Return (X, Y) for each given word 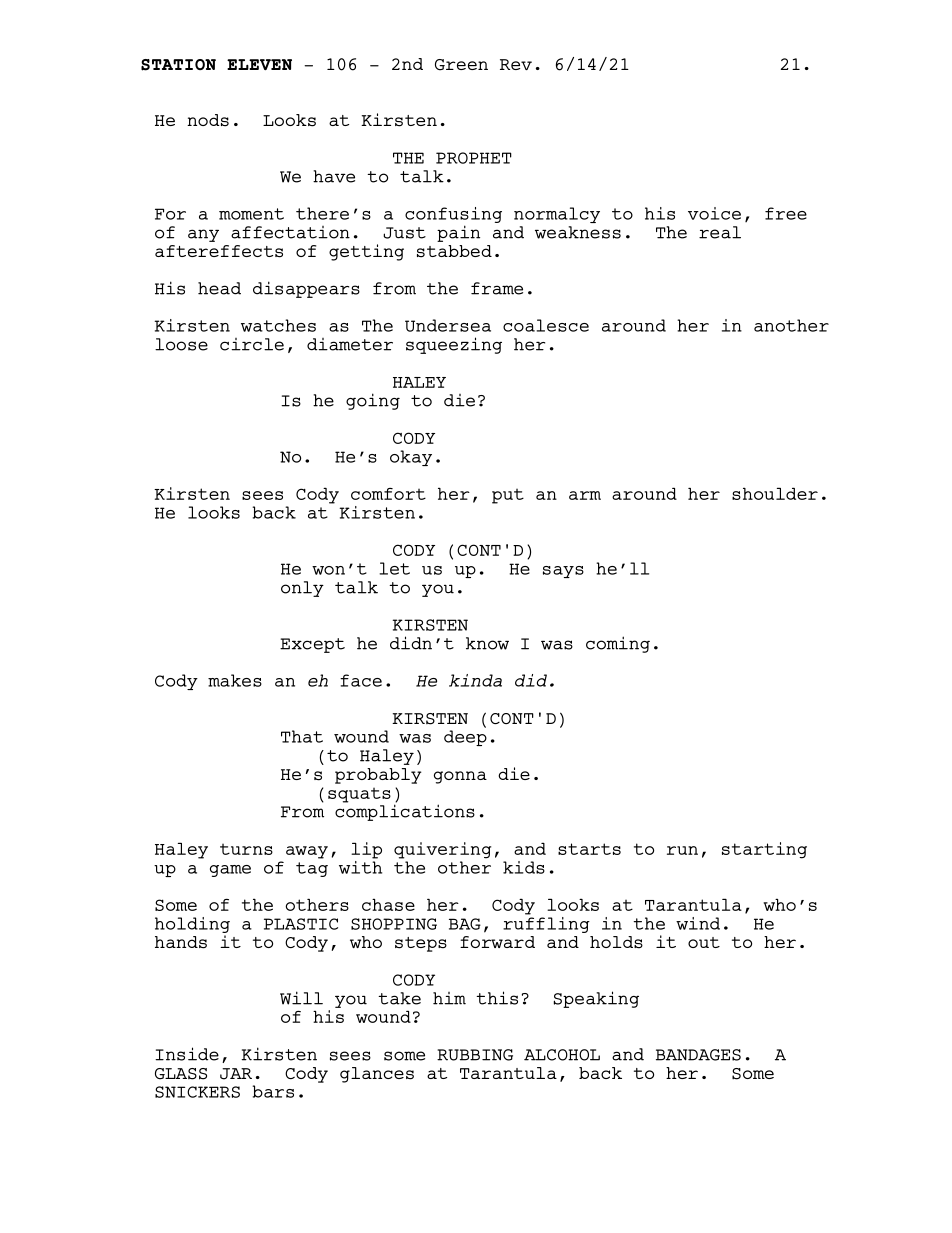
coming (618, 644)
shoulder (775, 493)
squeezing (454, 345)
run (682, 850)
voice (714, 213)
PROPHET (474, 158)
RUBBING (475, 1055)
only (302, 589)
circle (252, 344)
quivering (442, 850)
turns (246, 849)
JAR (236, 1074)
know (487, 643)
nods (208, 120)
